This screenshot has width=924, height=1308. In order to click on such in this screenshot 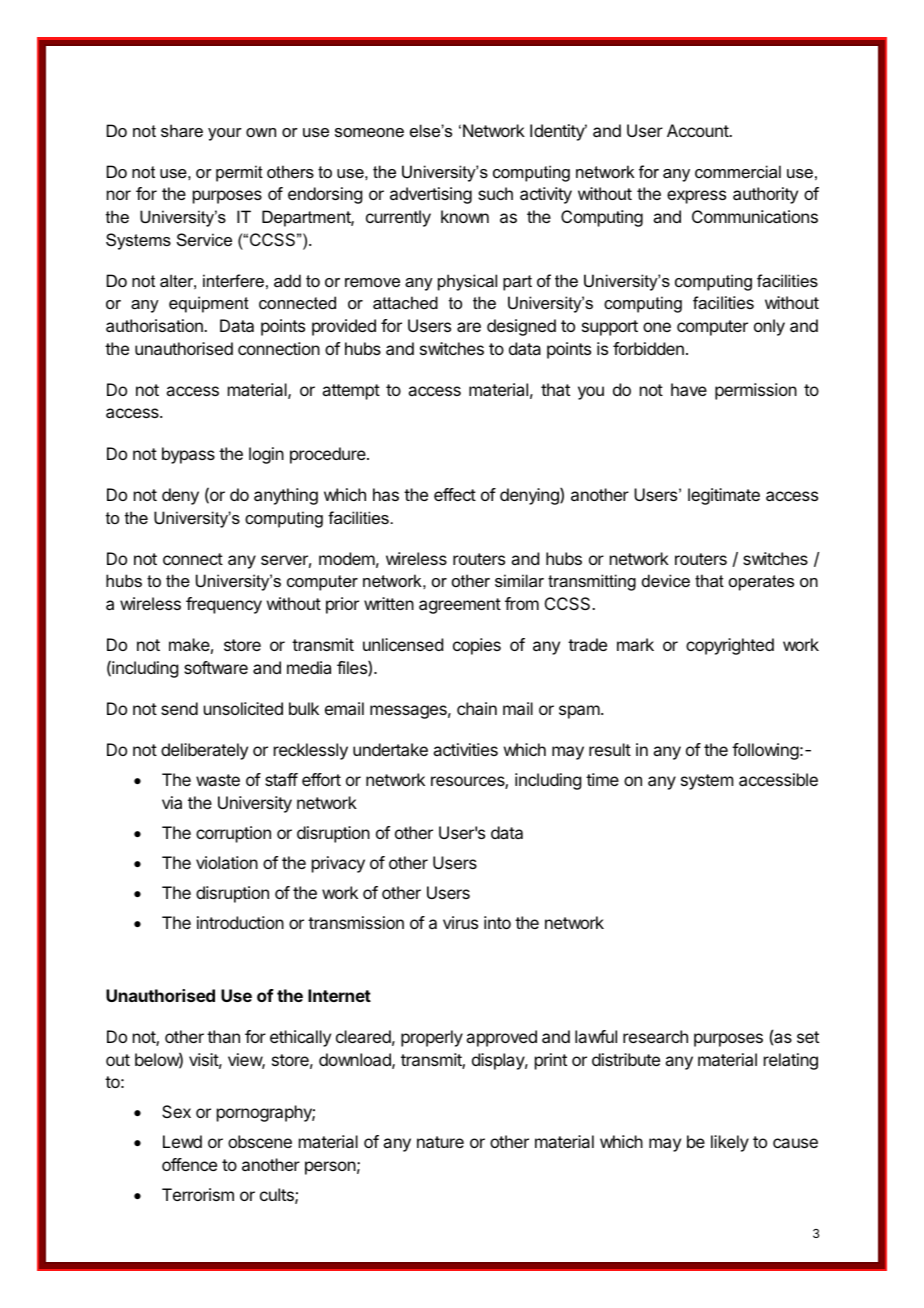, I will do `click(495, 193)`.
